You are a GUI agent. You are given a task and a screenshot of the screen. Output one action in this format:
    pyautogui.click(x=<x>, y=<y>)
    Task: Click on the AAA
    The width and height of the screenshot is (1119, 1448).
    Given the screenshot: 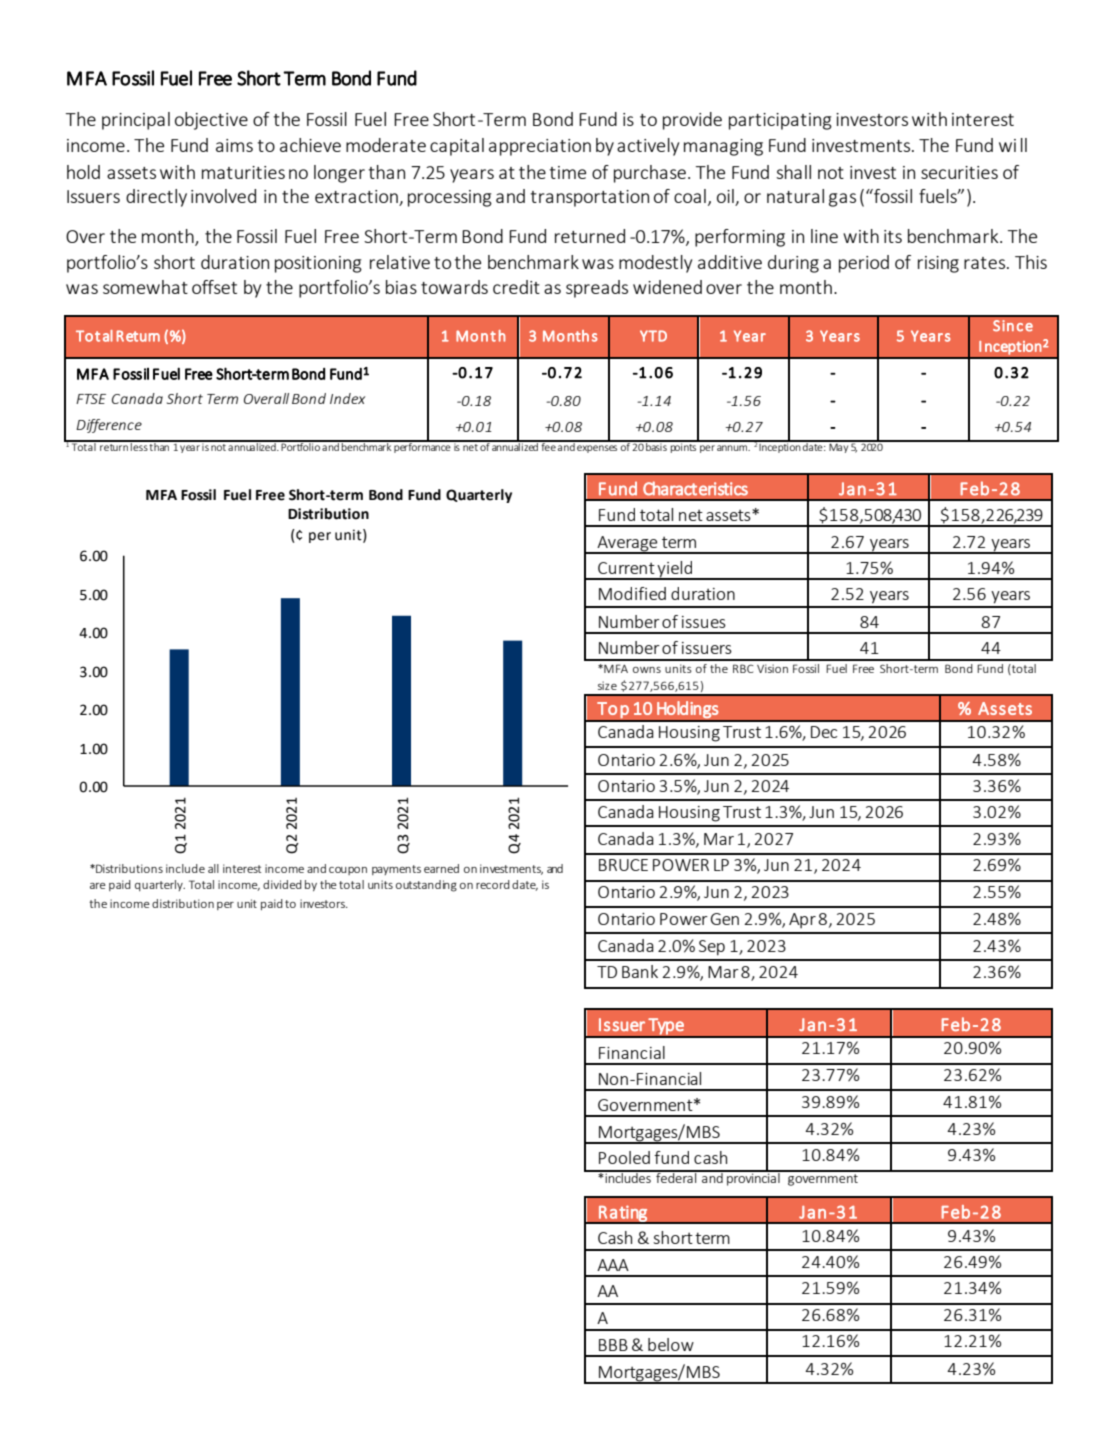 What is the action you would take?
    pyautogui.click(x=613, y=1265)
